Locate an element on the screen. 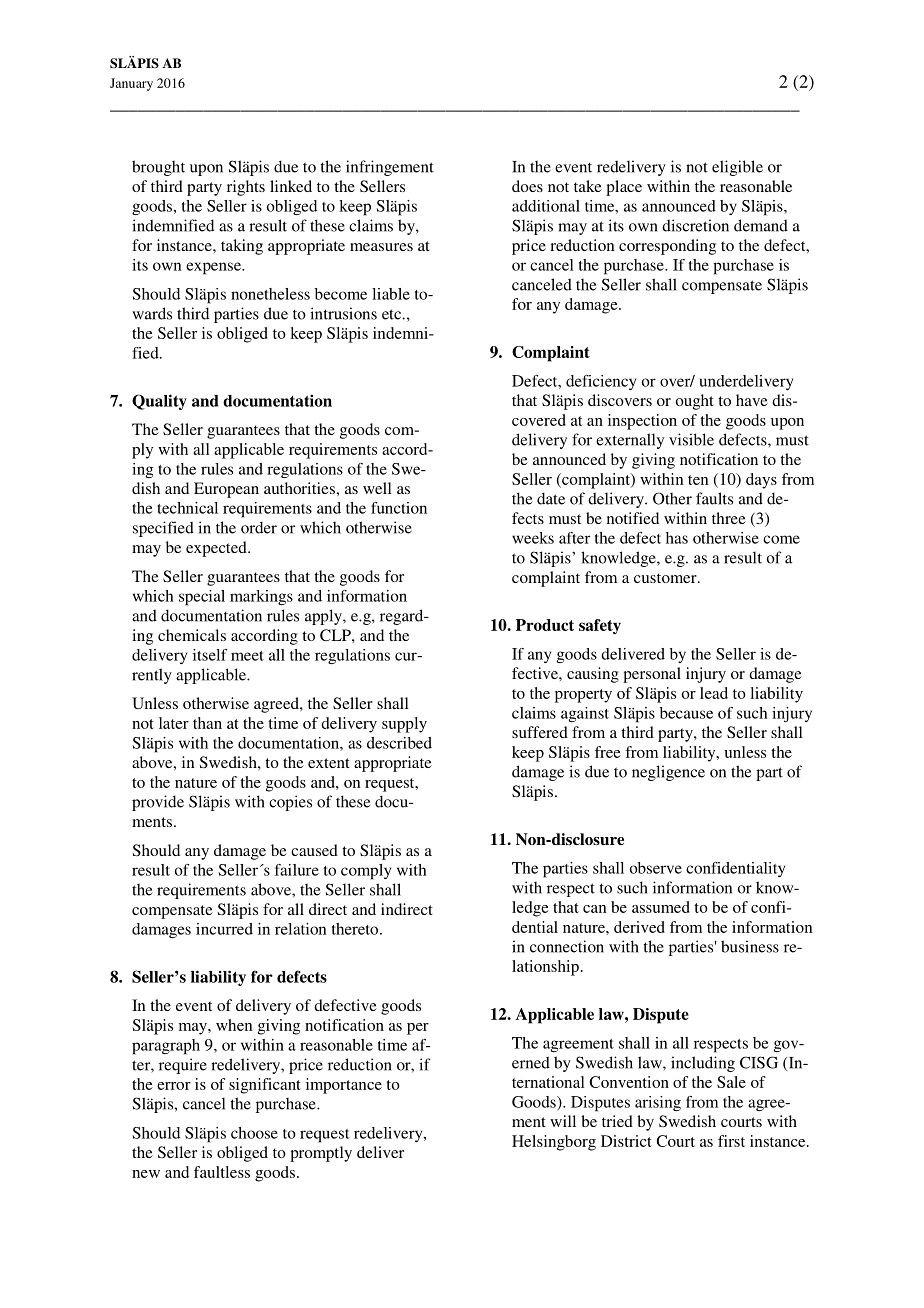 This screenshot has height=1308, width=924. first is located at coordinates (731, 1141).
